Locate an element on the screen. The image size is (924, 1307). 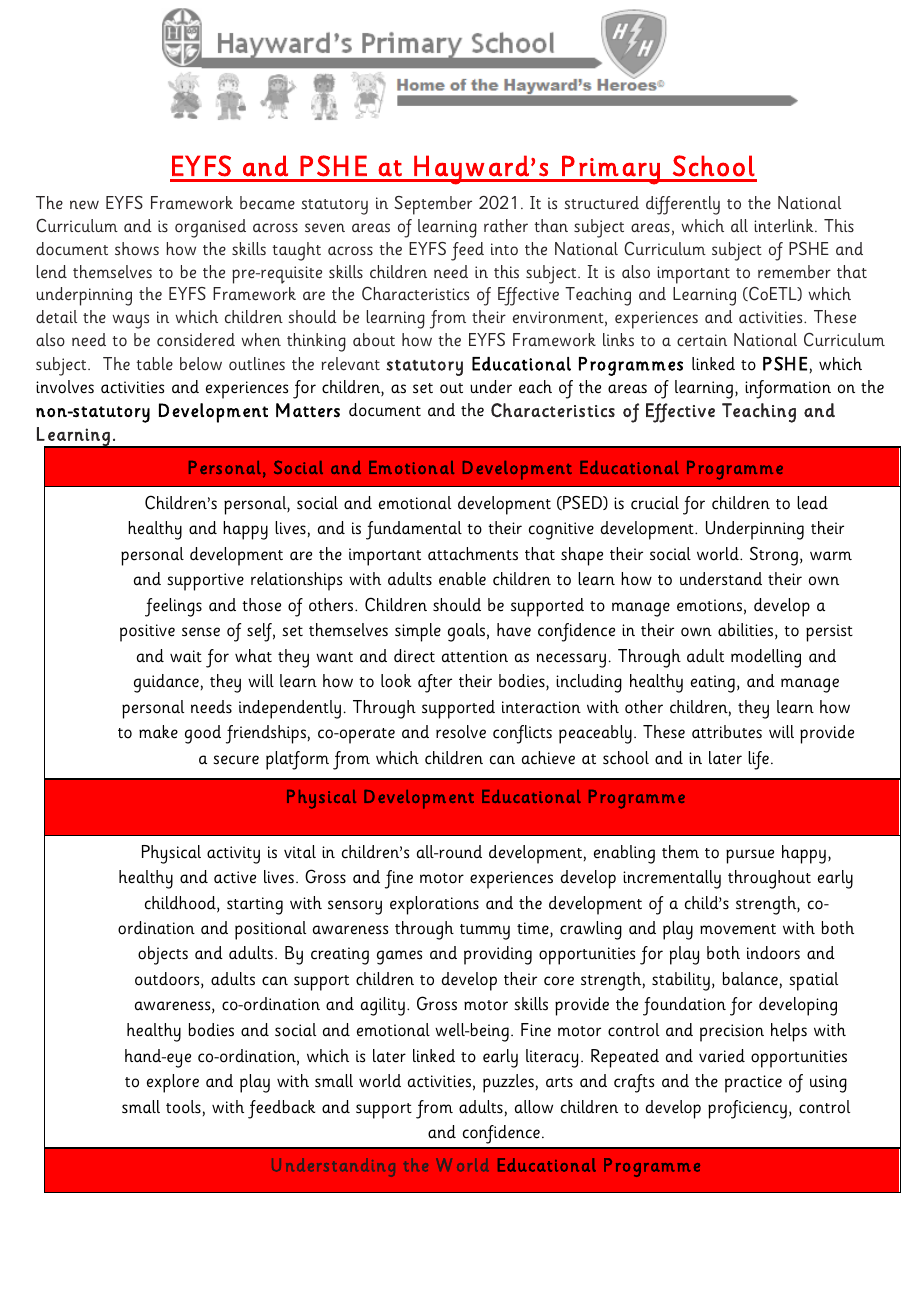
enable is located at coordinates (462, 579).
